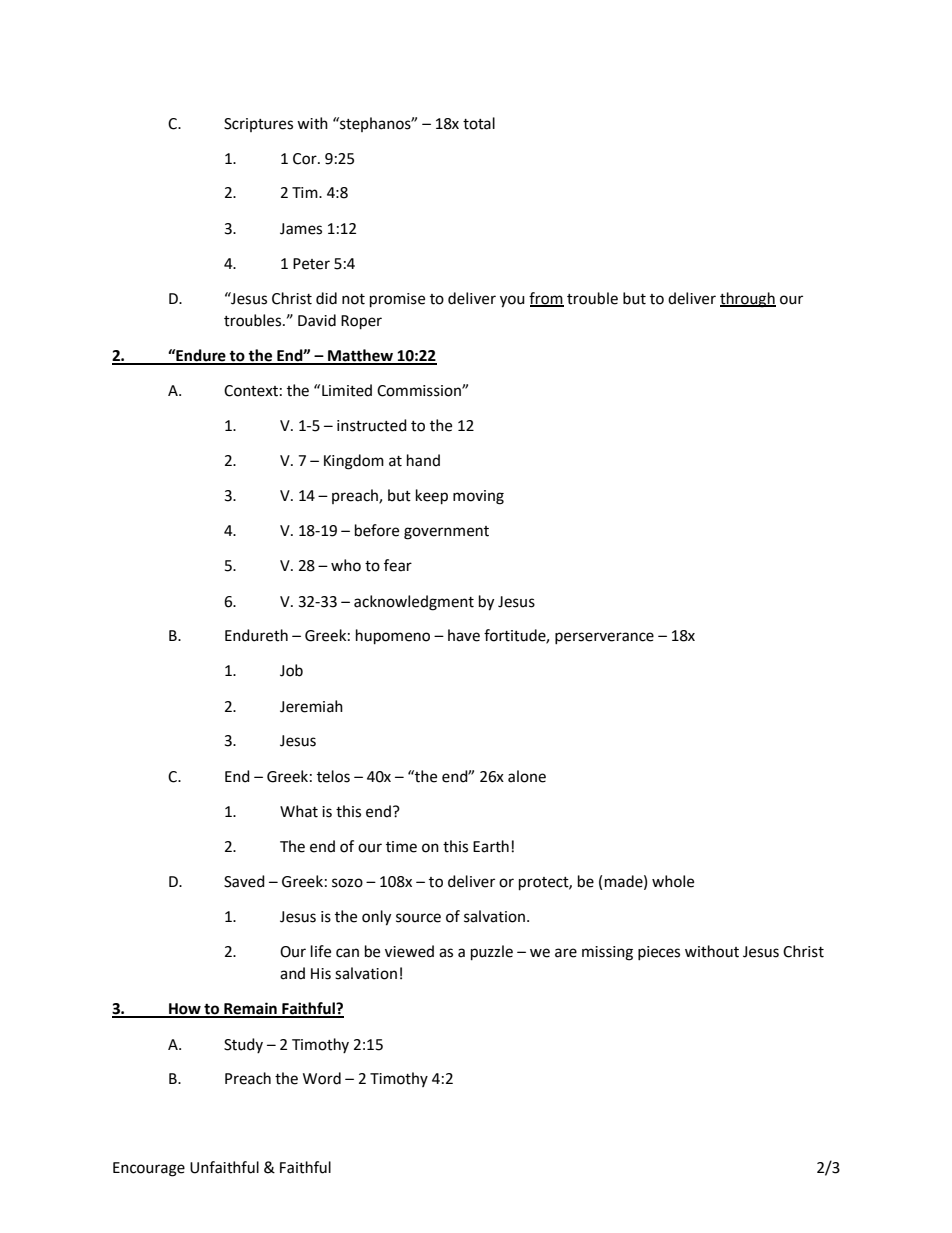 The width and height of the page is (952, 1233). Describe the element at coordinates (659, 953) in the page. I see `pieces` at that location.
